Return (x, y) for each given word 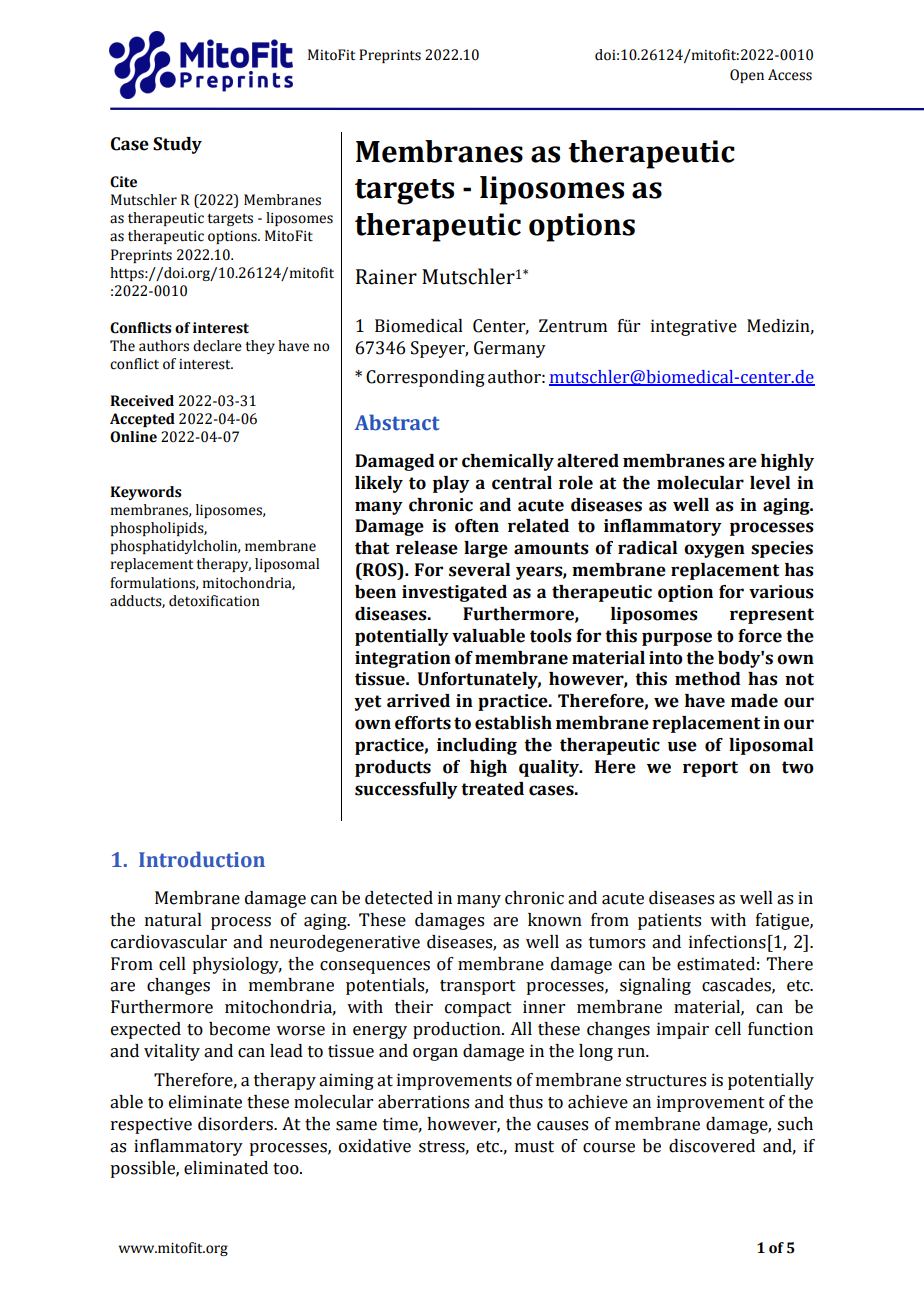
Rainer (386, 277)
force (760, 636)
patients (669, 921)
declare (217, 346)
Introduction (202, 859)
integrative (694, 327)
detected (399, 898)
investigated (454, 593)
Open (747, 76)
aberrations (423, 1102)
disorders (236, 1124)
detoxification (214, 601)
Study (177, 145)
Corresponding (425, 378)
